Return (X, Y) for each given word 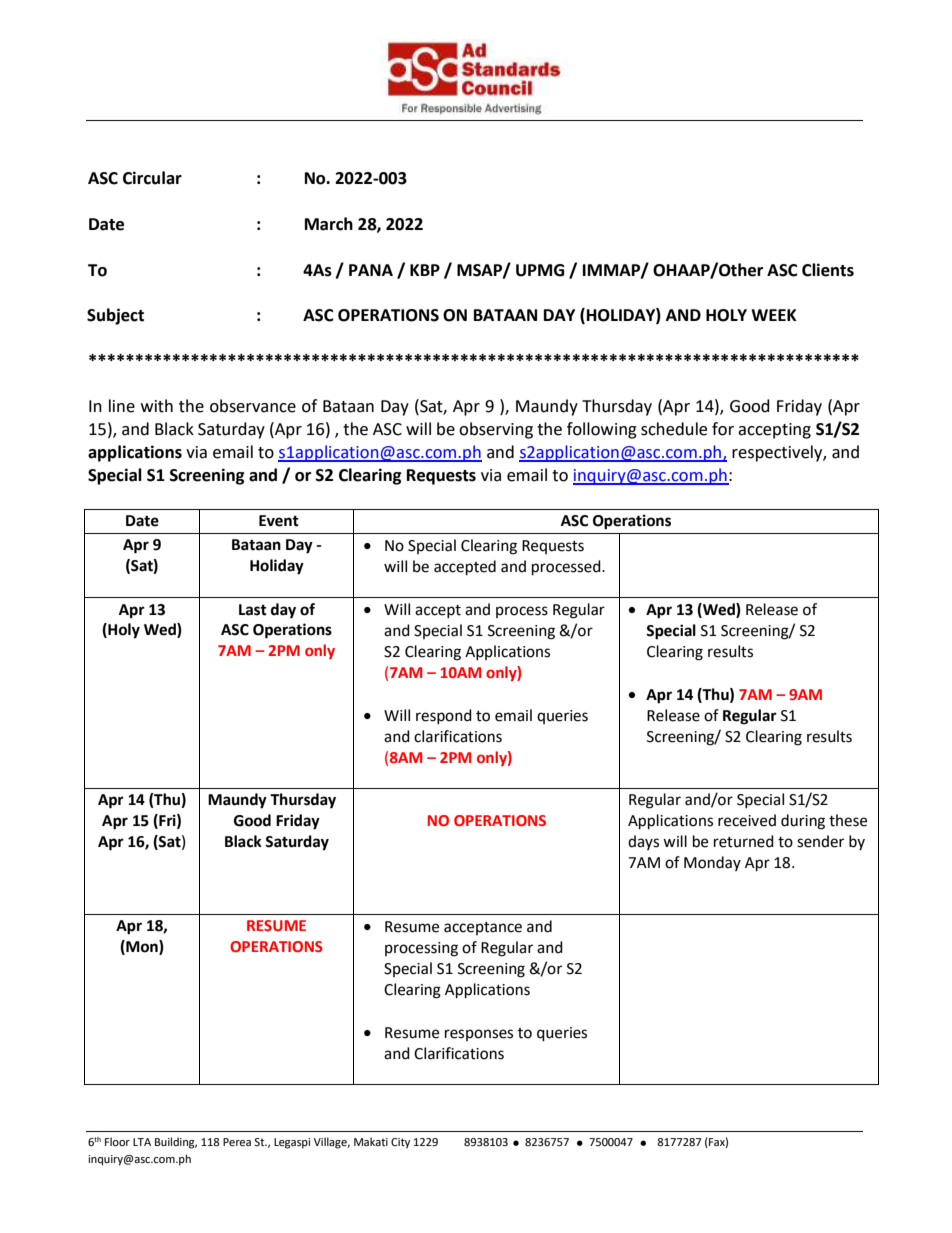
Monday (712, 863)
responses (479, 1035)
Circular (152, 178)
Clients (828, 270)
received (747, 820)
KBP (425, 270)
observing (496, 430)
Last (253, 610)
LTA (142, 1142)
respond (444, 716)
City (400, 1143)
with (157, 406)
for (723, 429)
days (643, 842)
